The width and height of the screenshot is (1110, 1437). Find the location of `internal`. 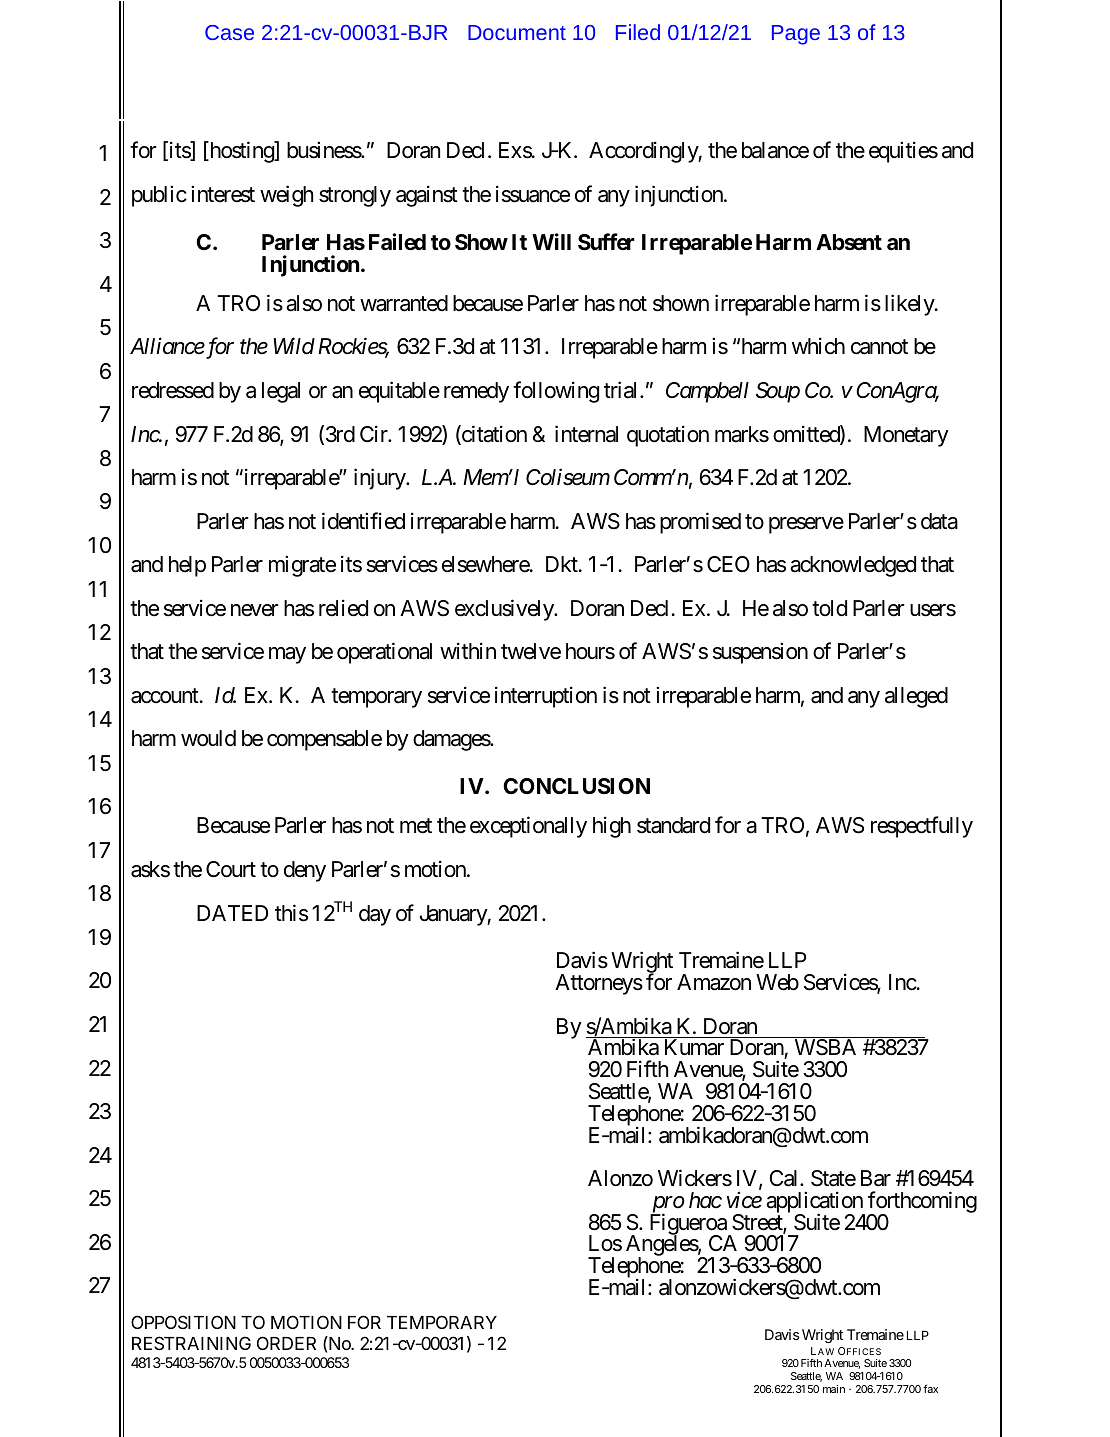

internal is located at coordinates (586, 434).
